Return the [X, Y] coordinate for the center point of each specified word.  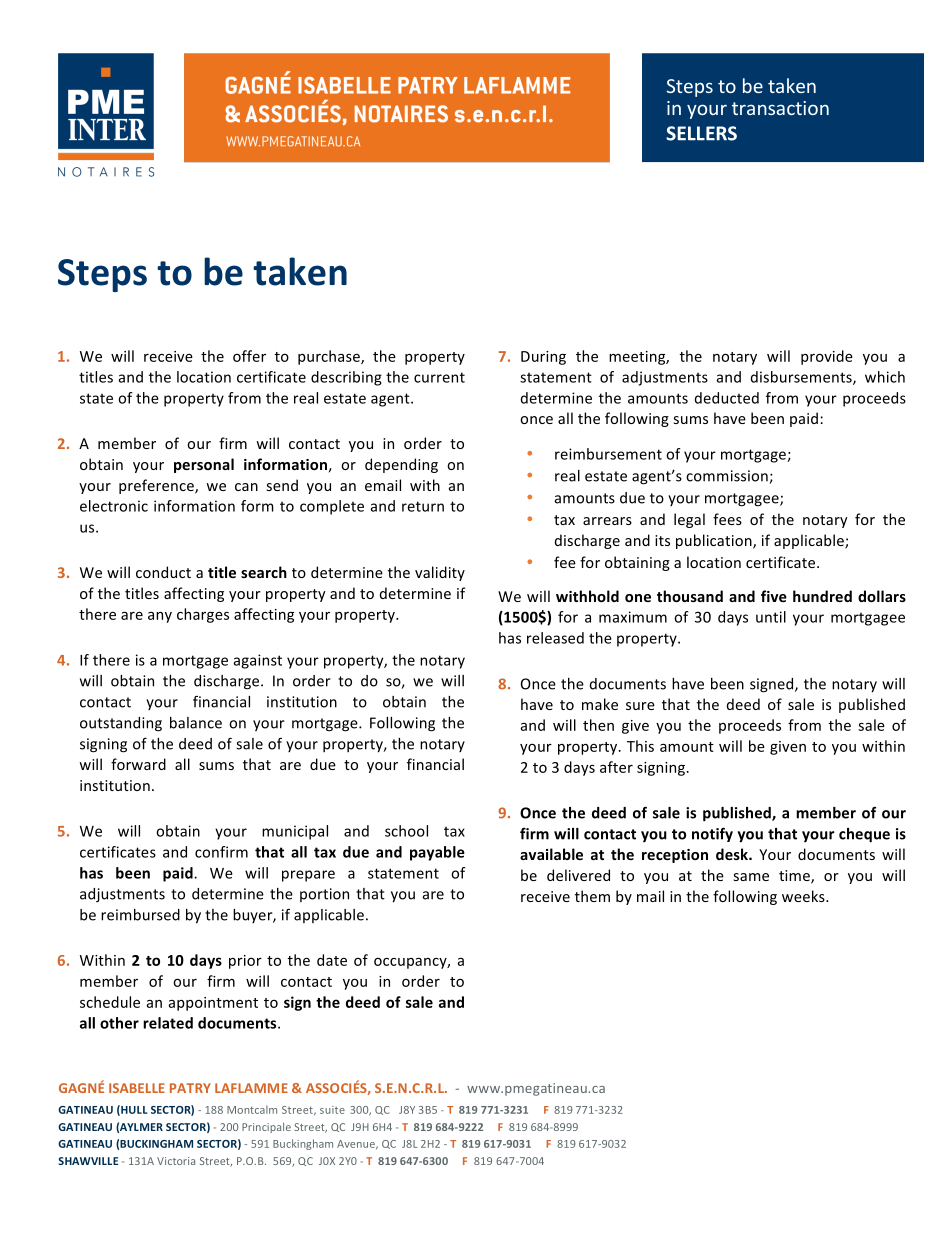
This [640, 746]
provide [827, 357]
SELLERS [701, 133]
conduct [163, 572]
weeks [804, 896]
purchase [330, 357]
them [592, 896]
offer [249, 356]
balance [196, 723]
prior [245, 962]
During [543, 358]
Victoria [176, 1161]
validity [440, 573]
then [598, 725]
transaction [780, 108]
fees [727, 519]
